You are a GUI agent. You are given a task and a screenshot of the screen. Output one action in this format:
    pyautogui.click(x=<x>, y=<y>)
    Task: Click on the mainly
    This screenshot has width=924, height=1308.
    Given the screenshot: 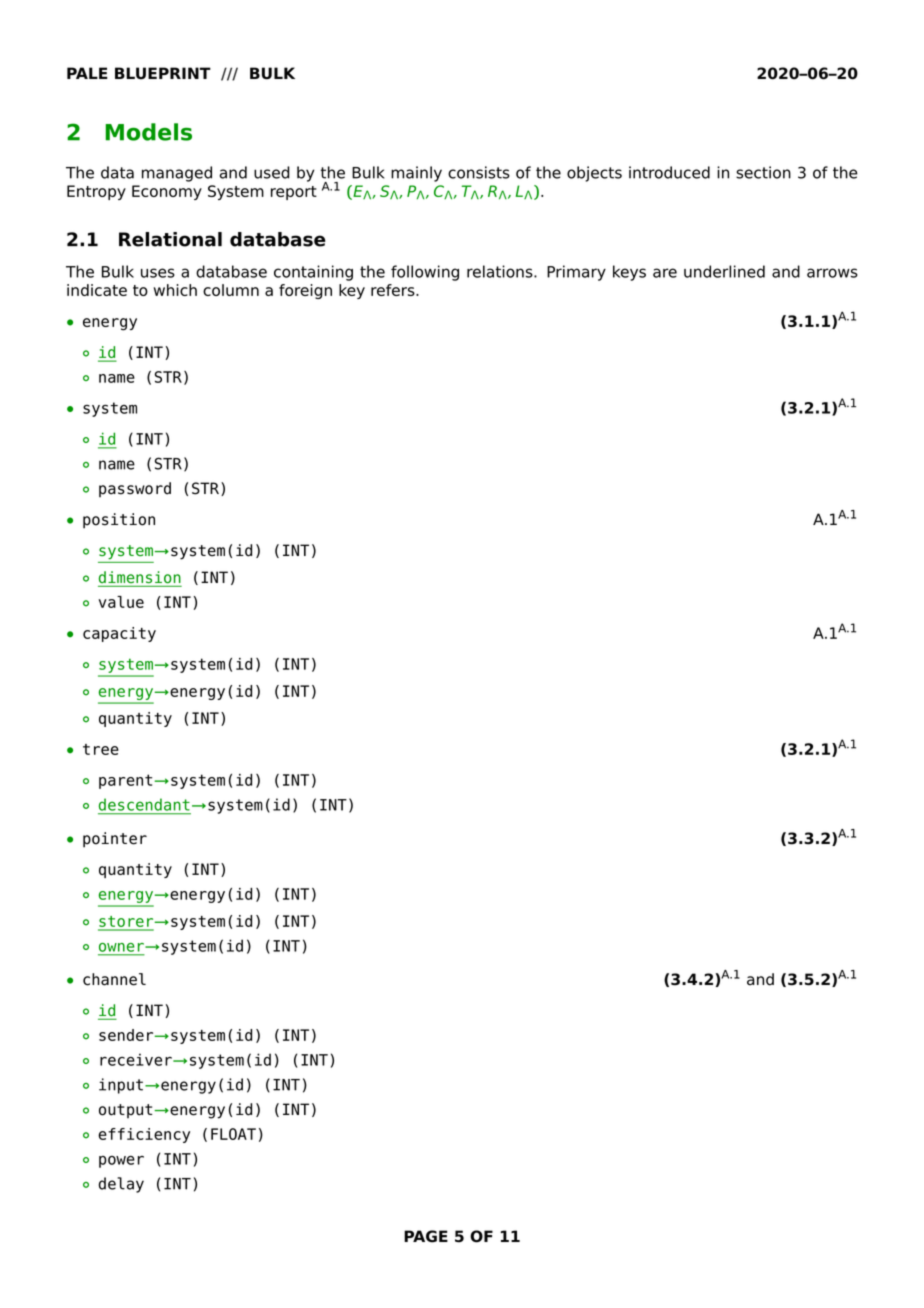 What is the action you would take?
    pyautogui.click(x=416, y=174)
